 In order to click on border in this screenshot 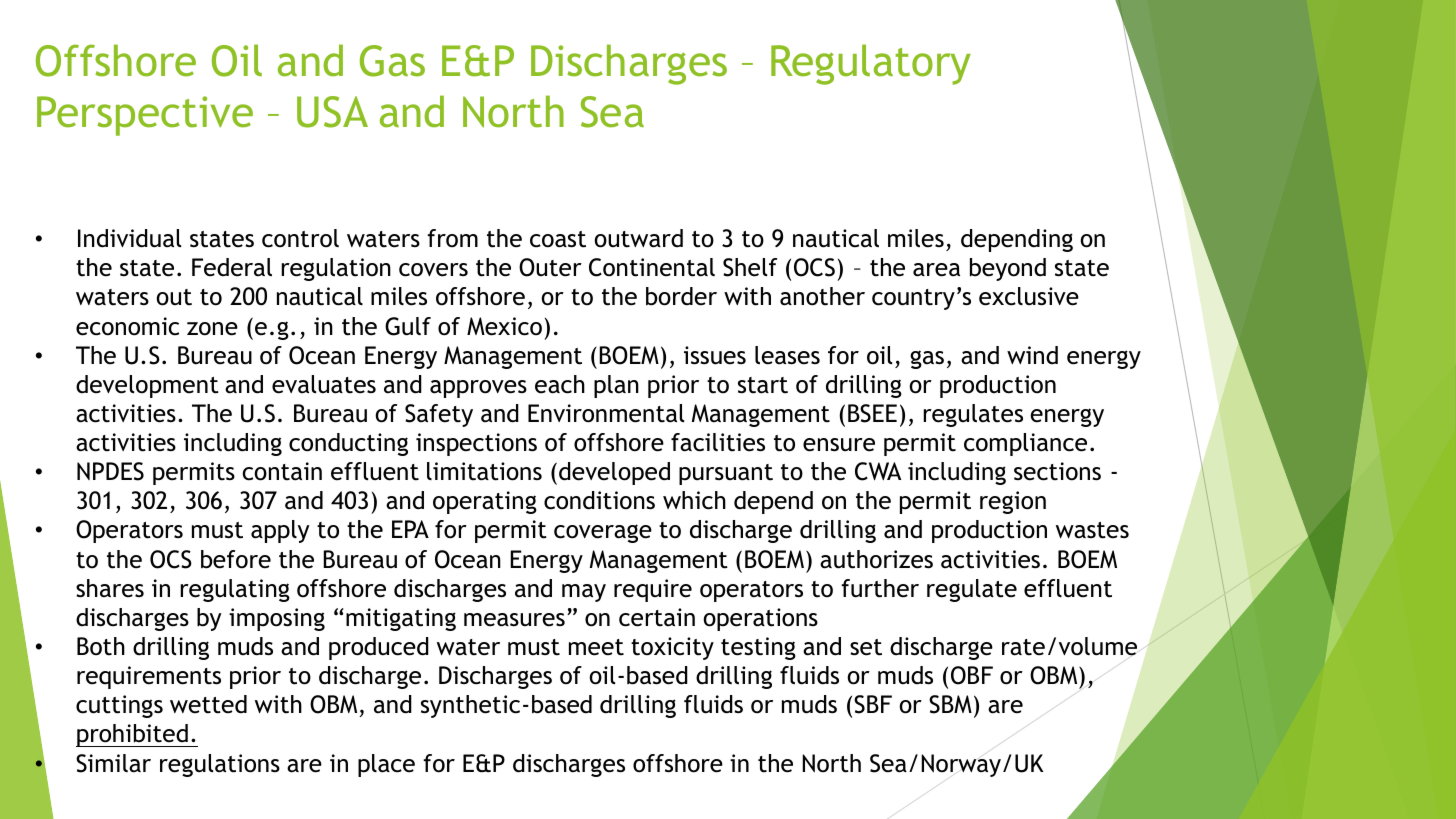, I will do `click(681, 296)`.
